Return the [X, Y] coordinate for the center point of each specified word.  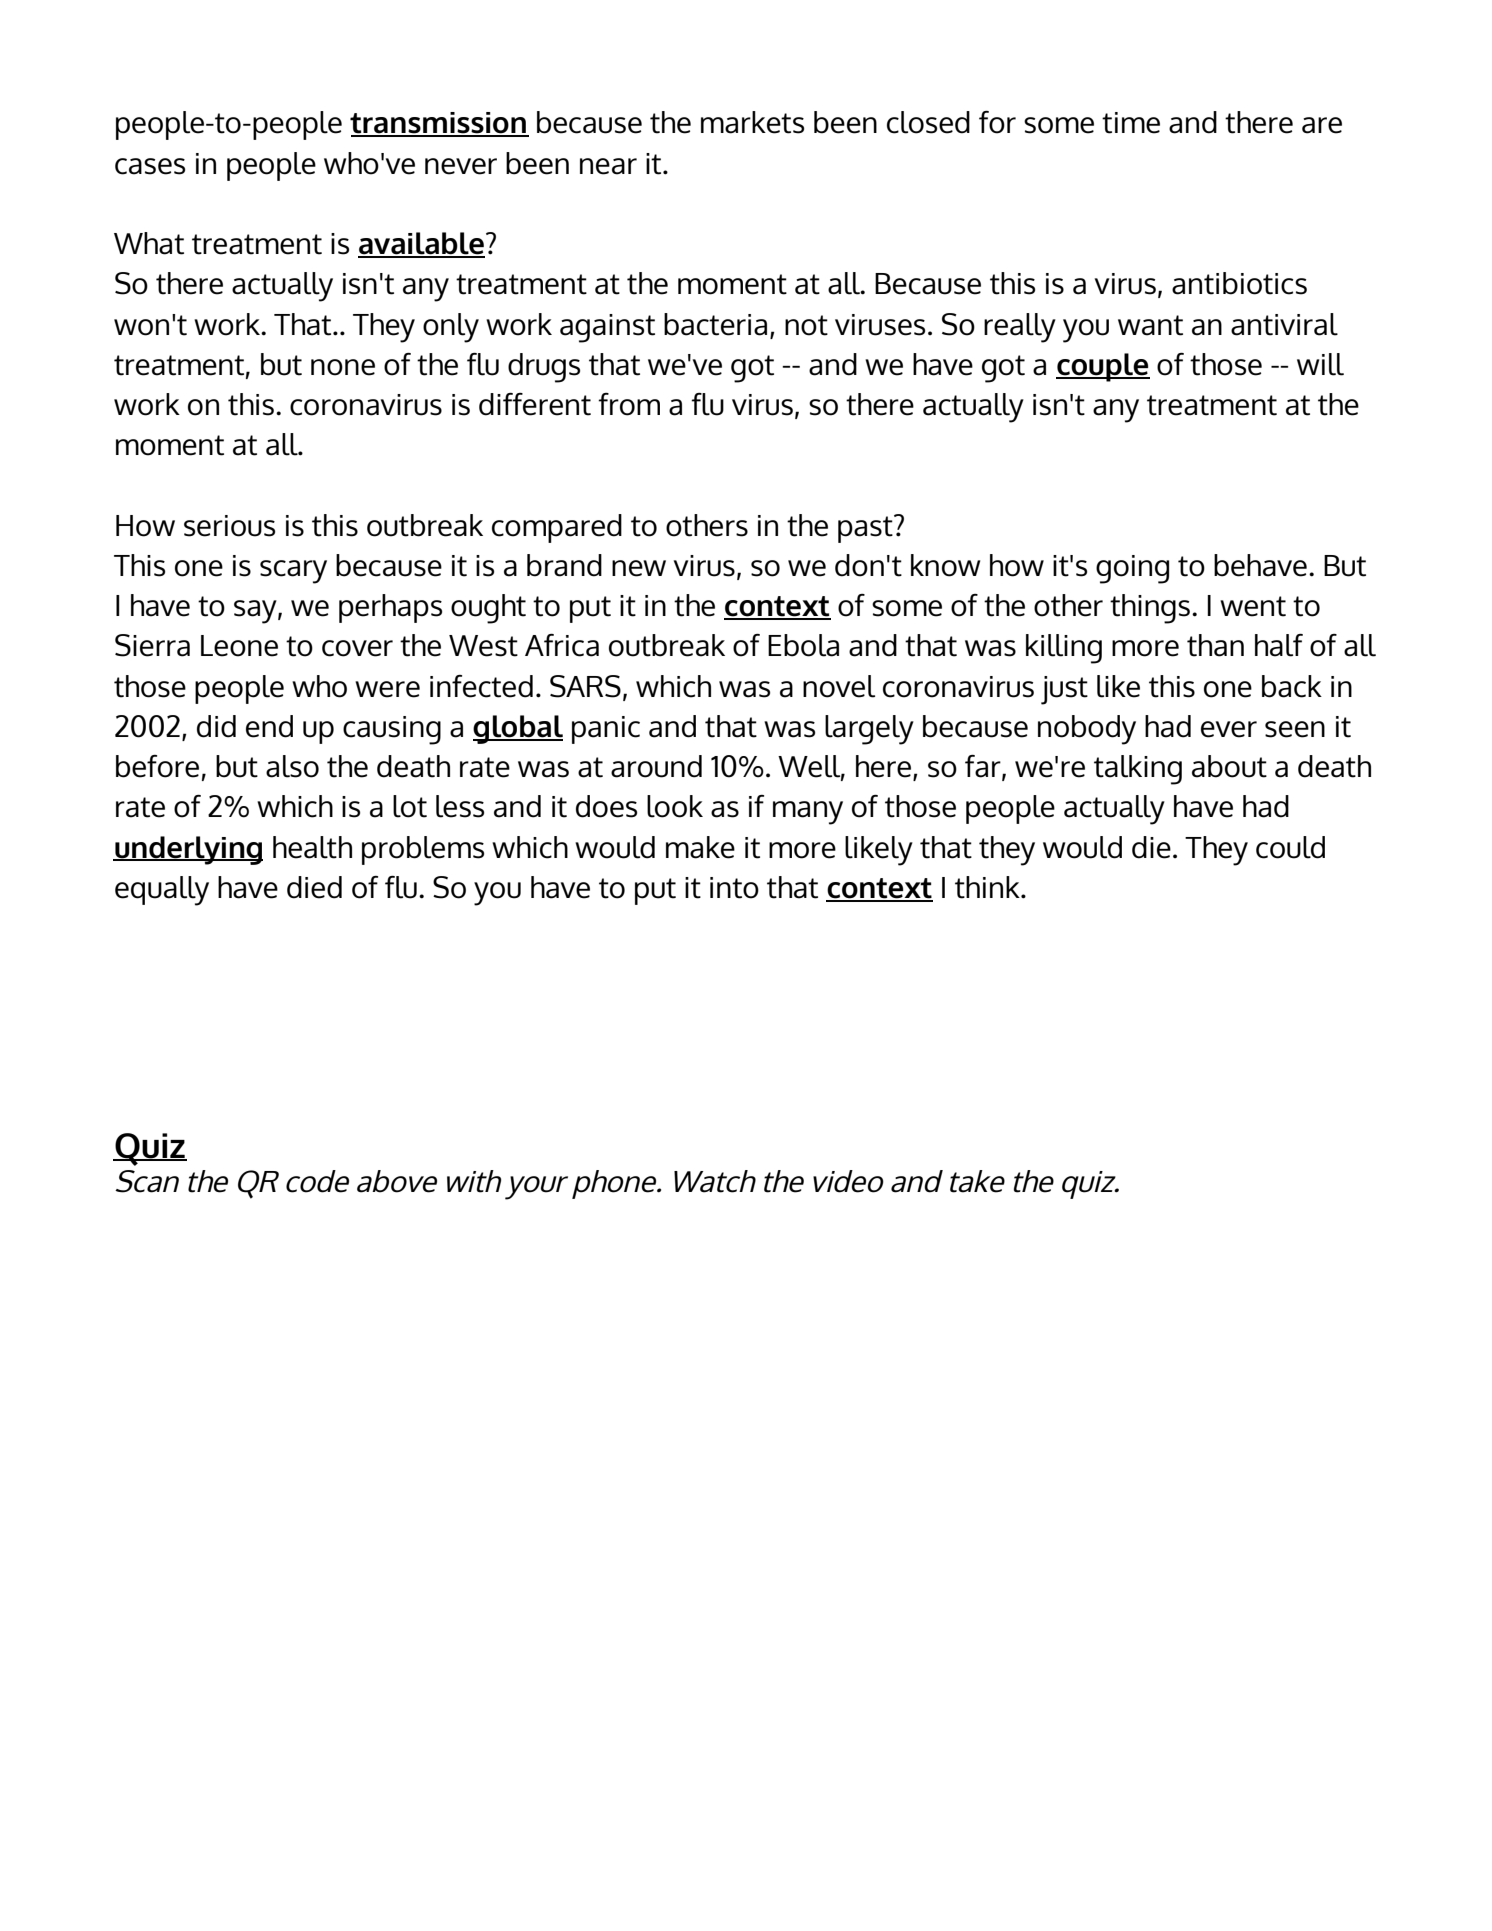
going [1132, 569]
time [1131, 123]
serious [229, 526]
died [314, 887]
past [866, 529]
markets [752, 122]
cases [150, 166]
